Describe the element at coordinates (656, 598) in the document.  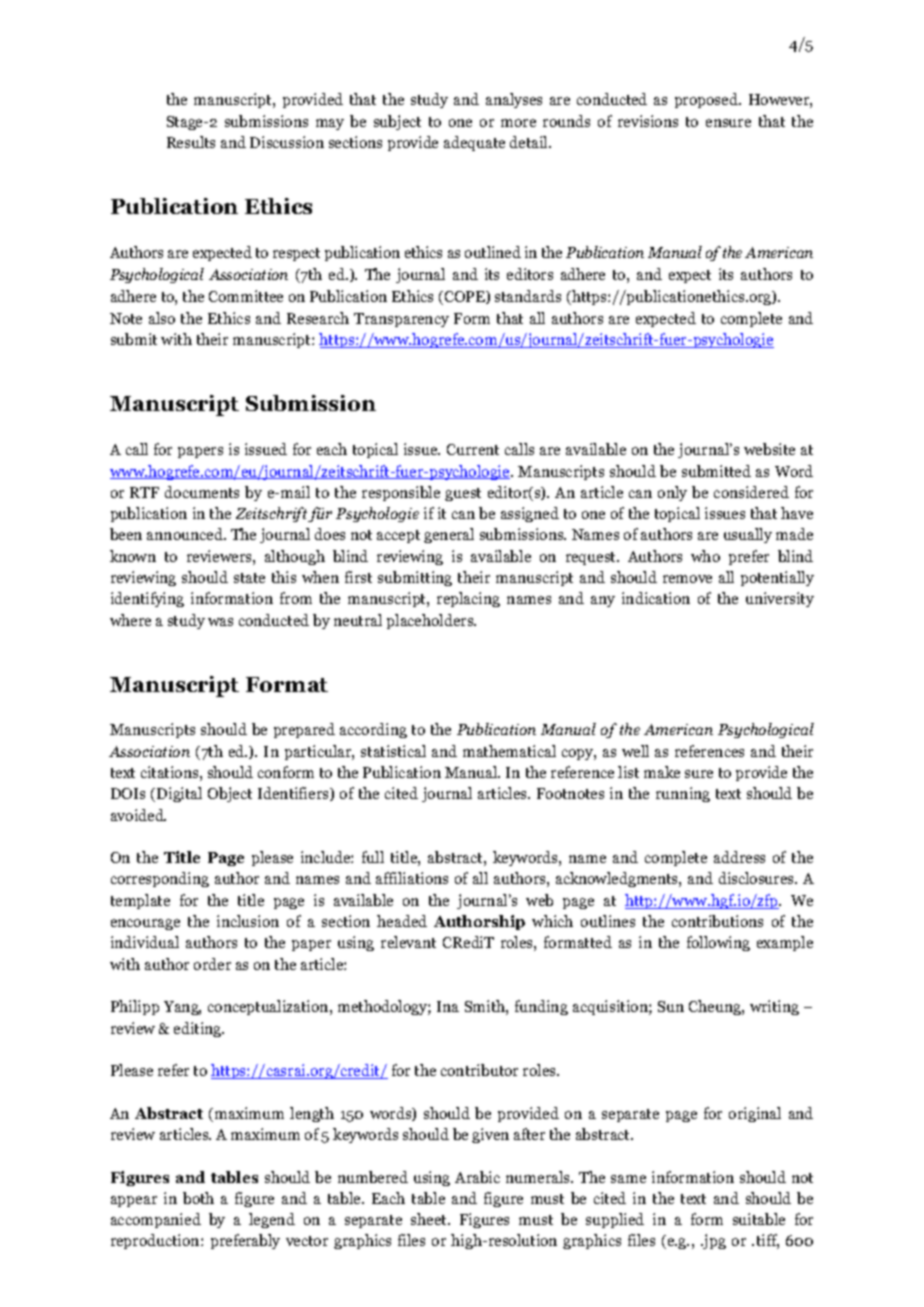
I see `indication` at that location.
